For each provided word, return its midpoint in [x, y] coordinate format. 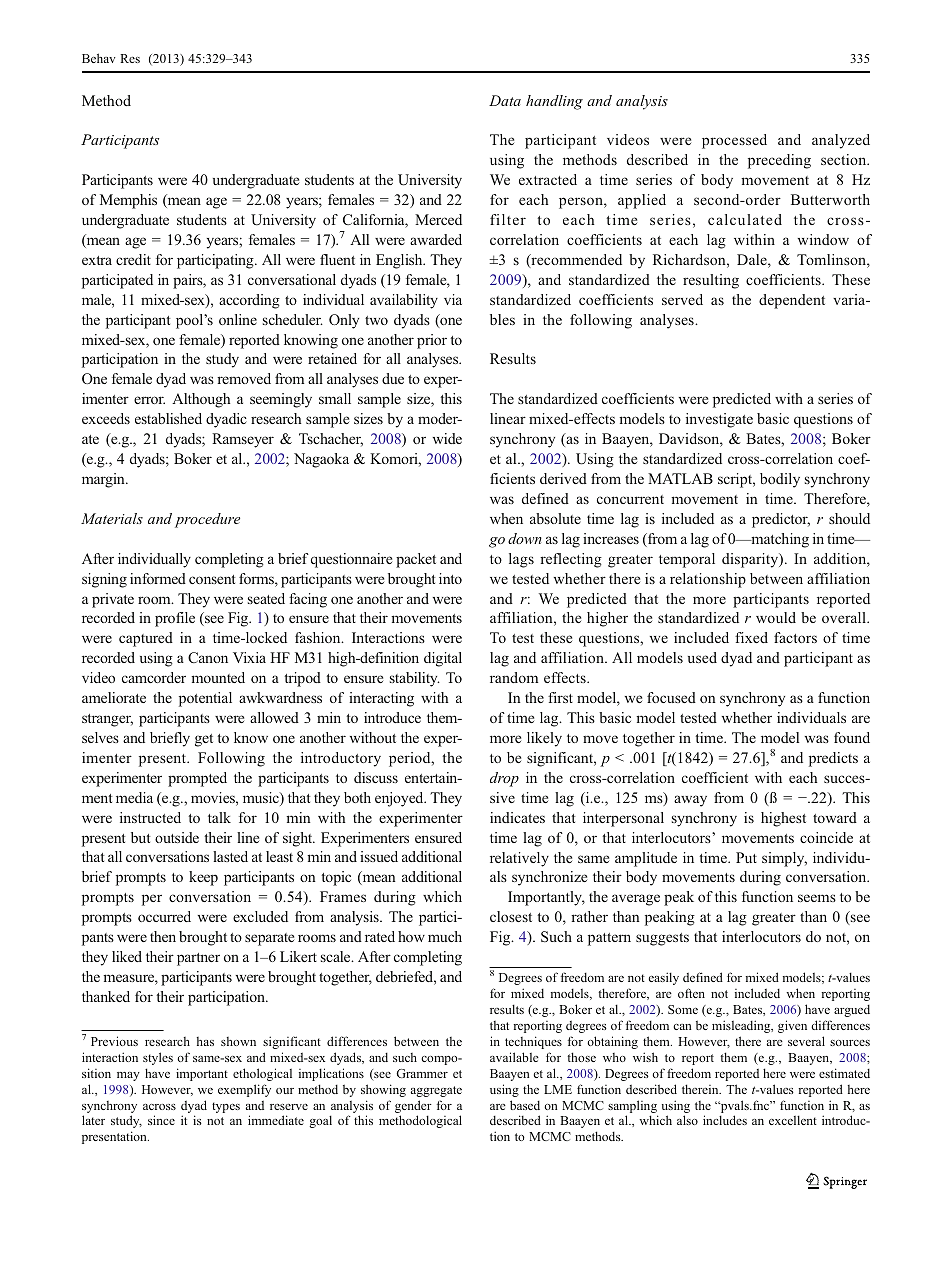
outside [177, 837]
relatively [519, 859]
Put [746, 857]
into [450, 578]
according [249, 301]
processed [734, 141]
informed [158, 578]
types [226, 1107]
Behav [99, 58]
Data [505, 100]
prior [432, 341]
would [776, 617]
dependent [792, 301]
